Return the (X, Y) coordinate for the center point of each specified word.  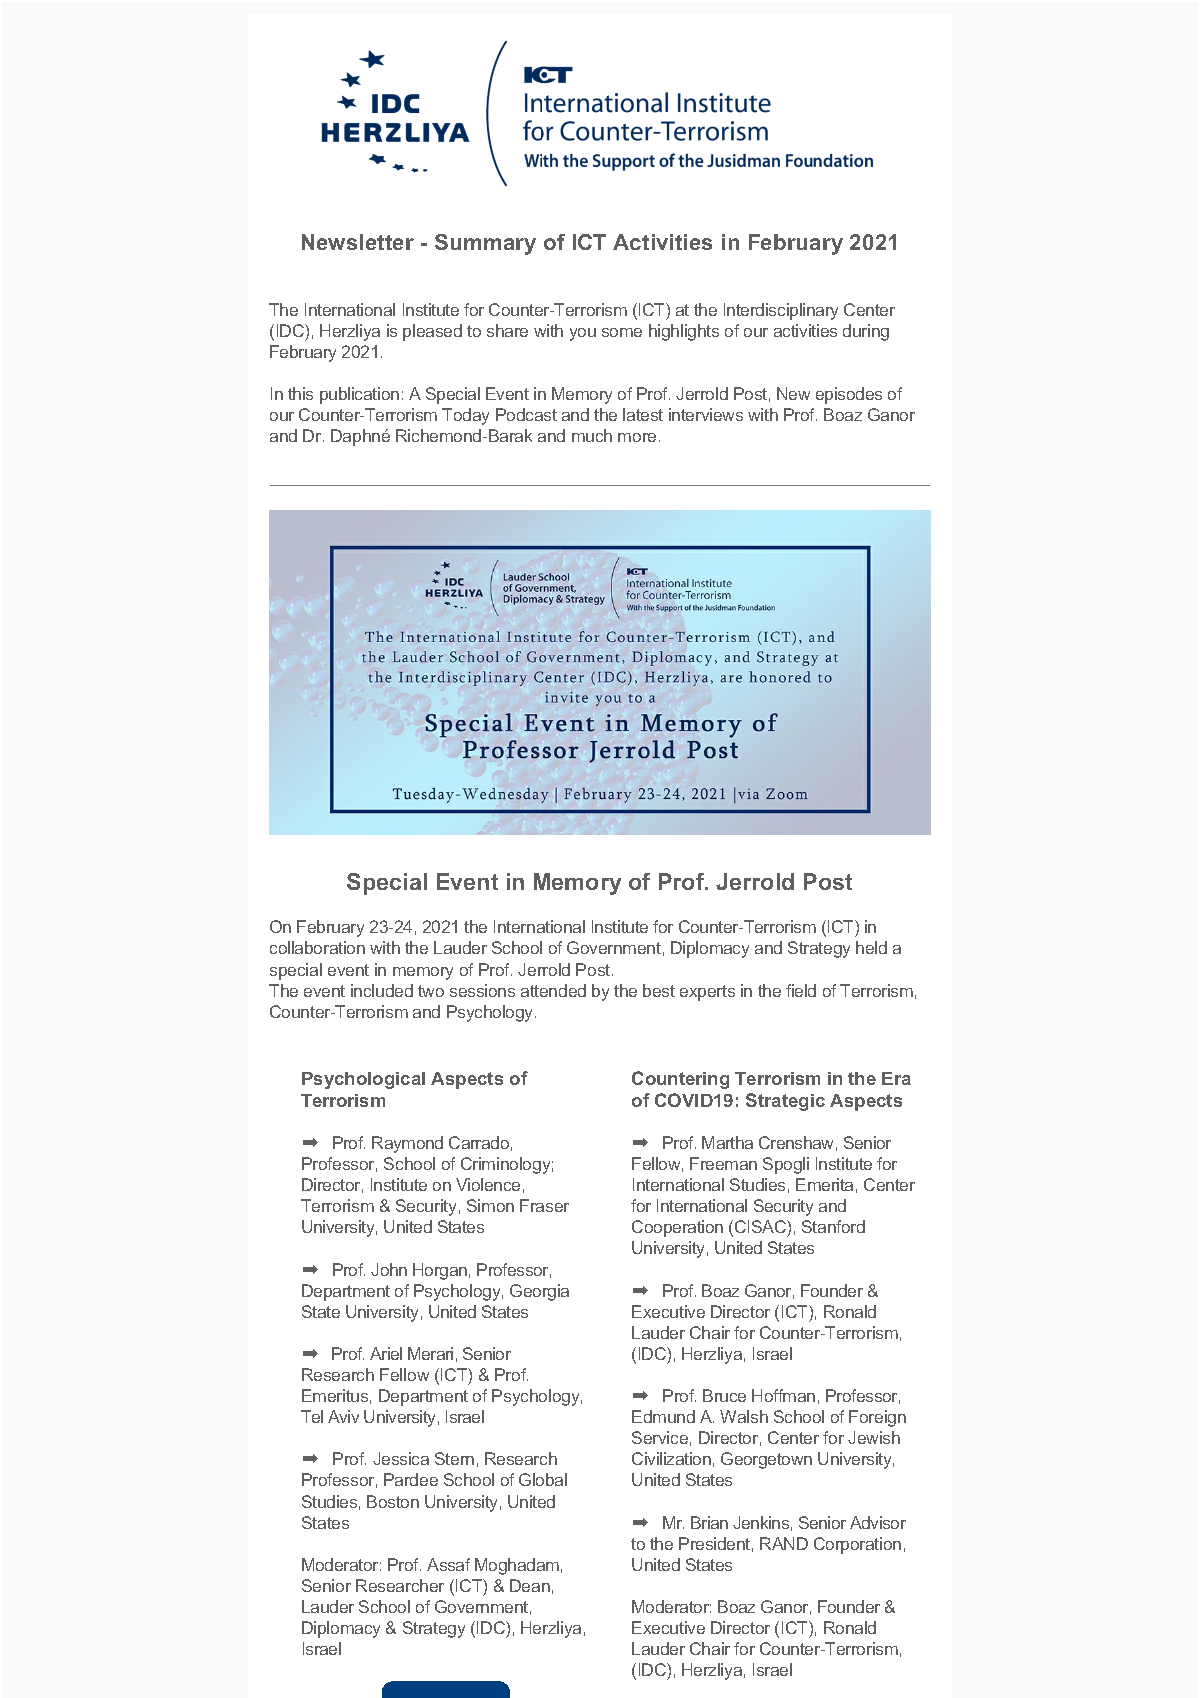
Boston (393, 1501)
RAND (784, 1543)
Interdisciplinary (781, 311)
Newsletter (358, 242)
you (583, 334)
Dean (530, 1585)
